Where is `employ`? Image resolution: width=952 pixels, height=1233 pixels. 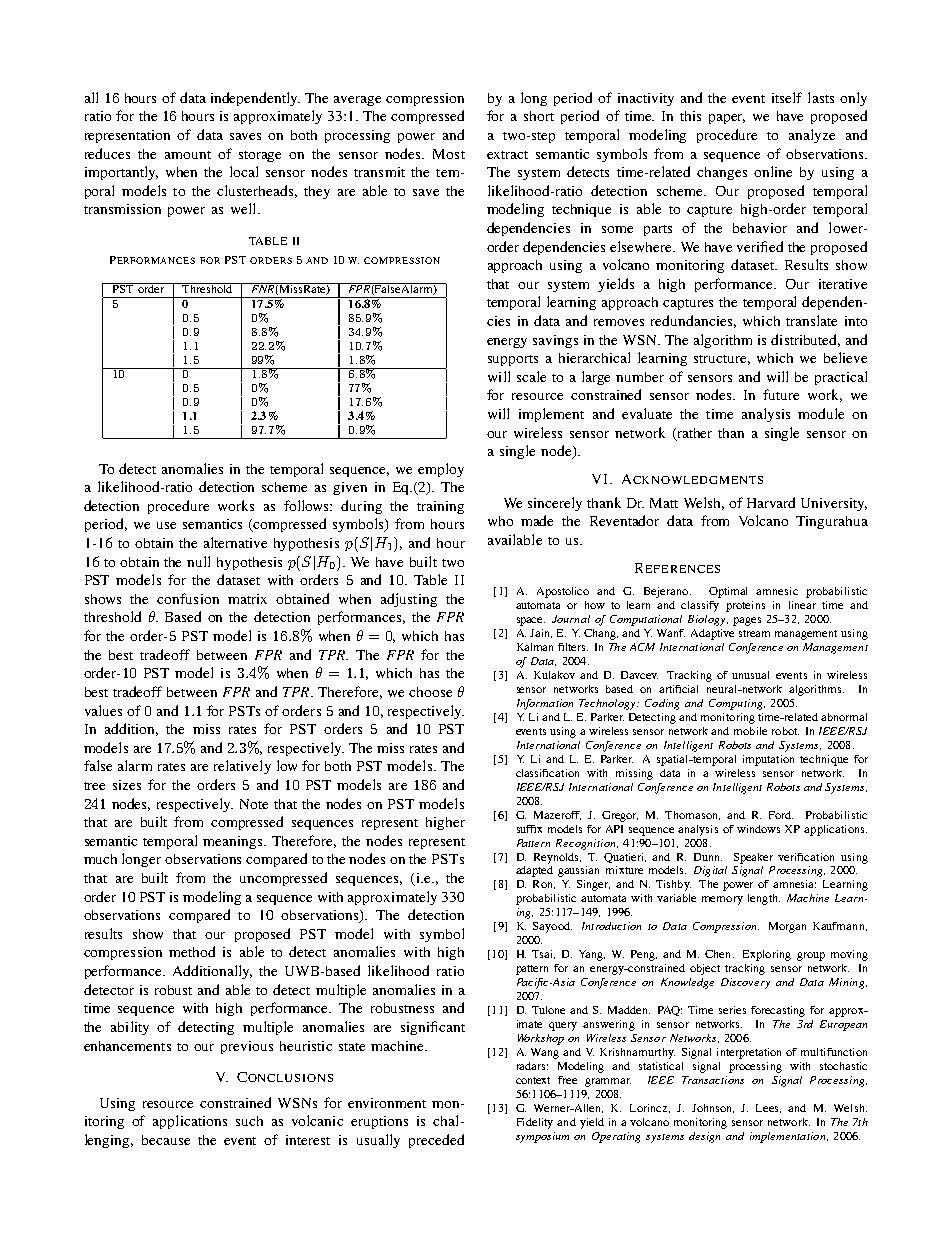 employ is located at coordinates (441, 470).
